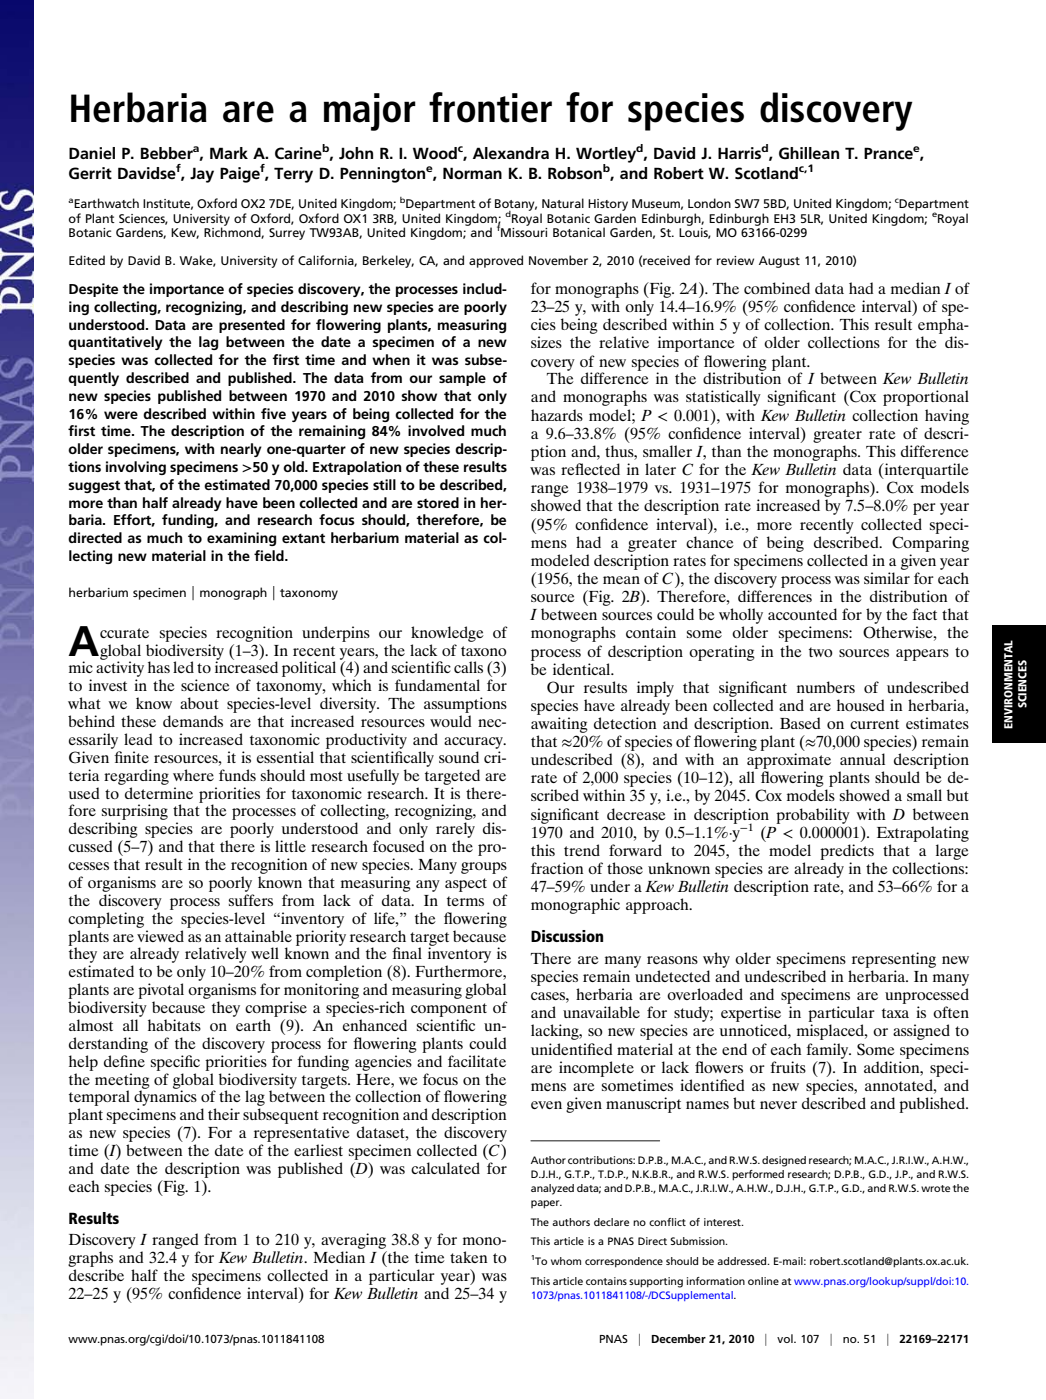 Image resolution: width=1046 pixels, height=1400 pixels. Describe the element at coordinates (566, 1261) in the screenshot. I see `whom` at that location.
